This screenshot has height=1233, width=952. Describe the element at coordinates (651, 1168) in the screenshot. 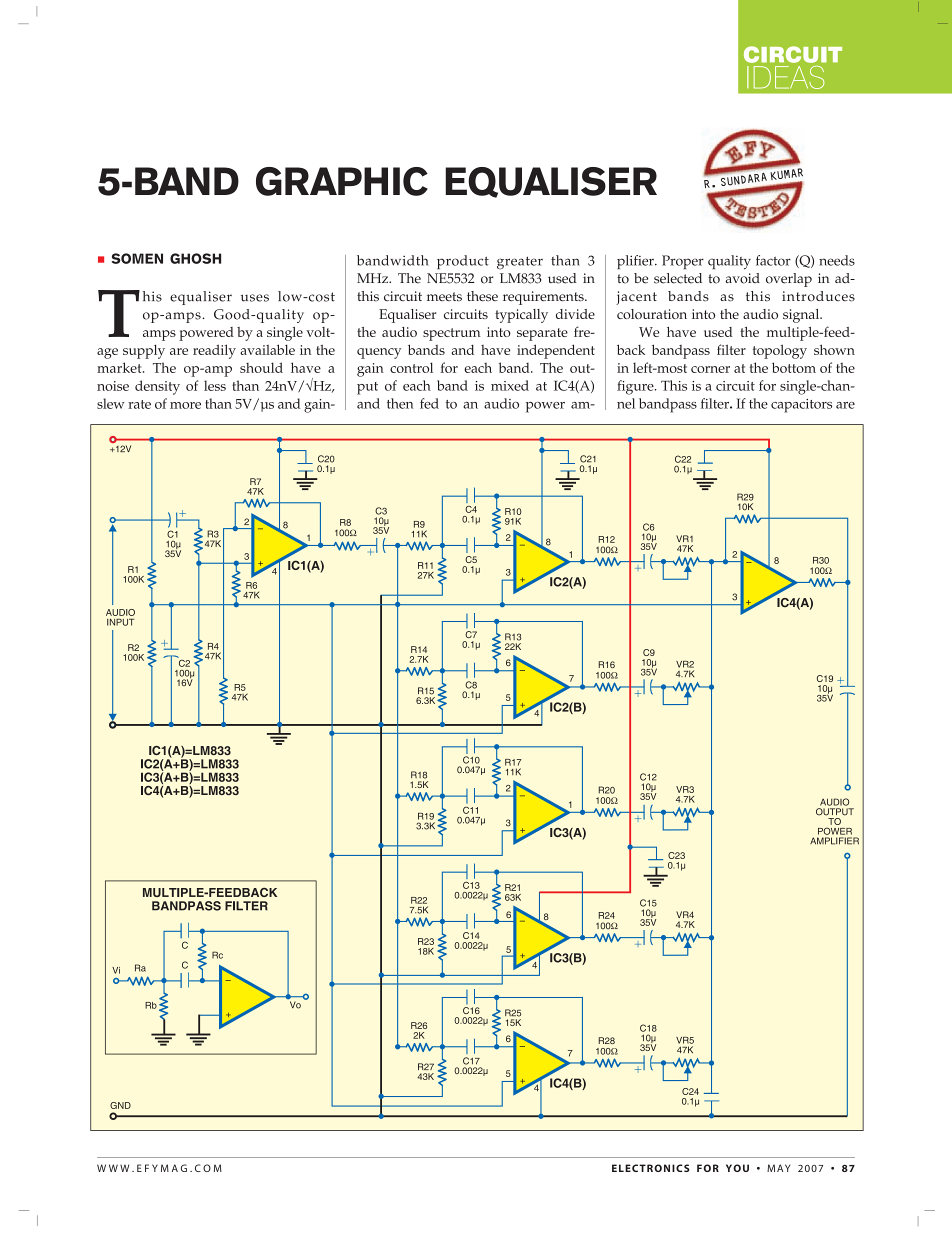

I see `ELECTRONICS` at that location.
